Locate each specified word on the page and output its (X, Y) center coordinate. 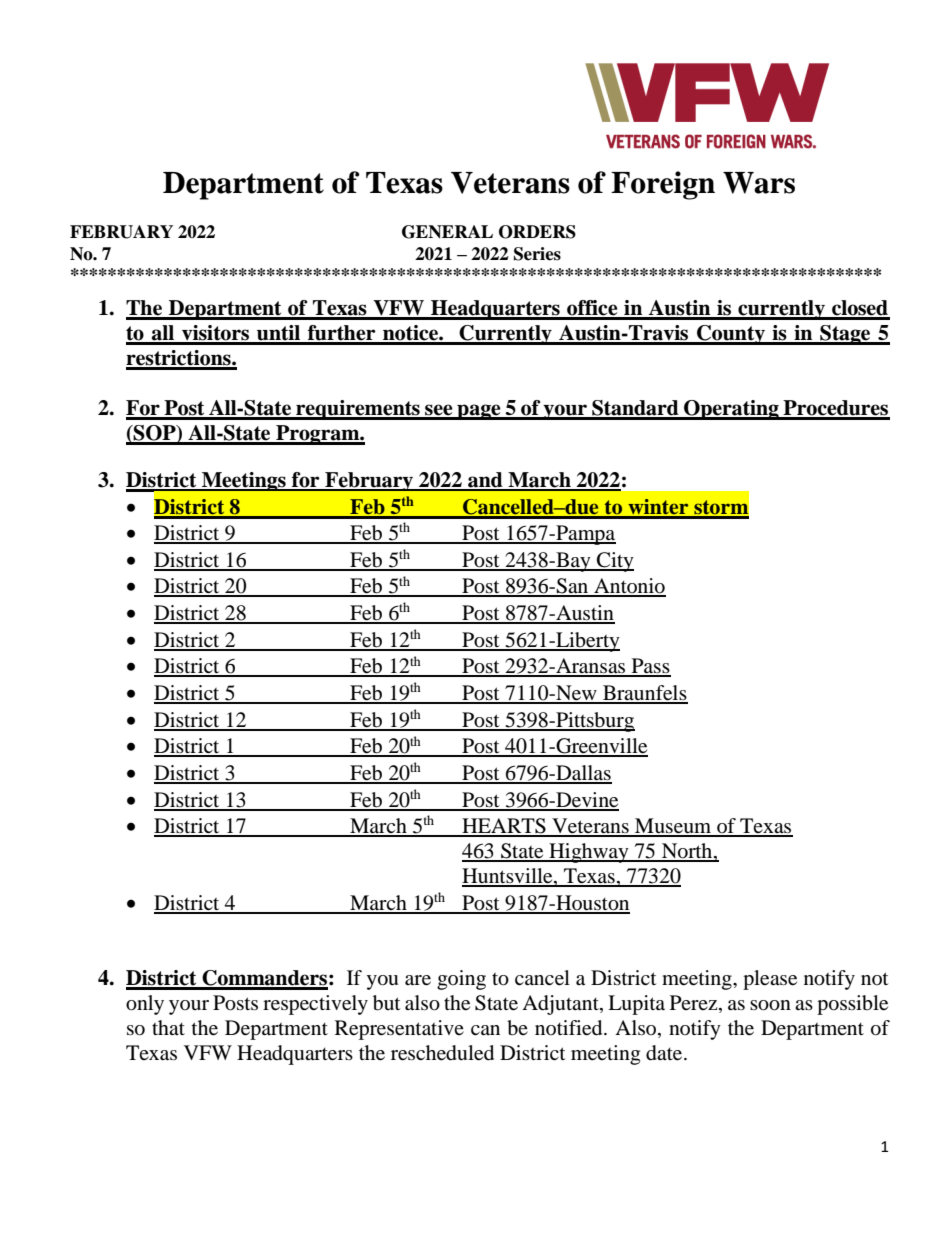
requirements (358, 410)
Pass (650, 667)
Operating (731, 410)
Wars (759, 183)
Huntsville (508, 877)
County (731, 335)
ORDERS (537, 232)
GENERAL (447, 232)
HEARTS (504, 827)
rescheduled (442, 1053)
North (687, 852)
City (614, 562)
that (168, 1027)
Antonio (629, 587)
